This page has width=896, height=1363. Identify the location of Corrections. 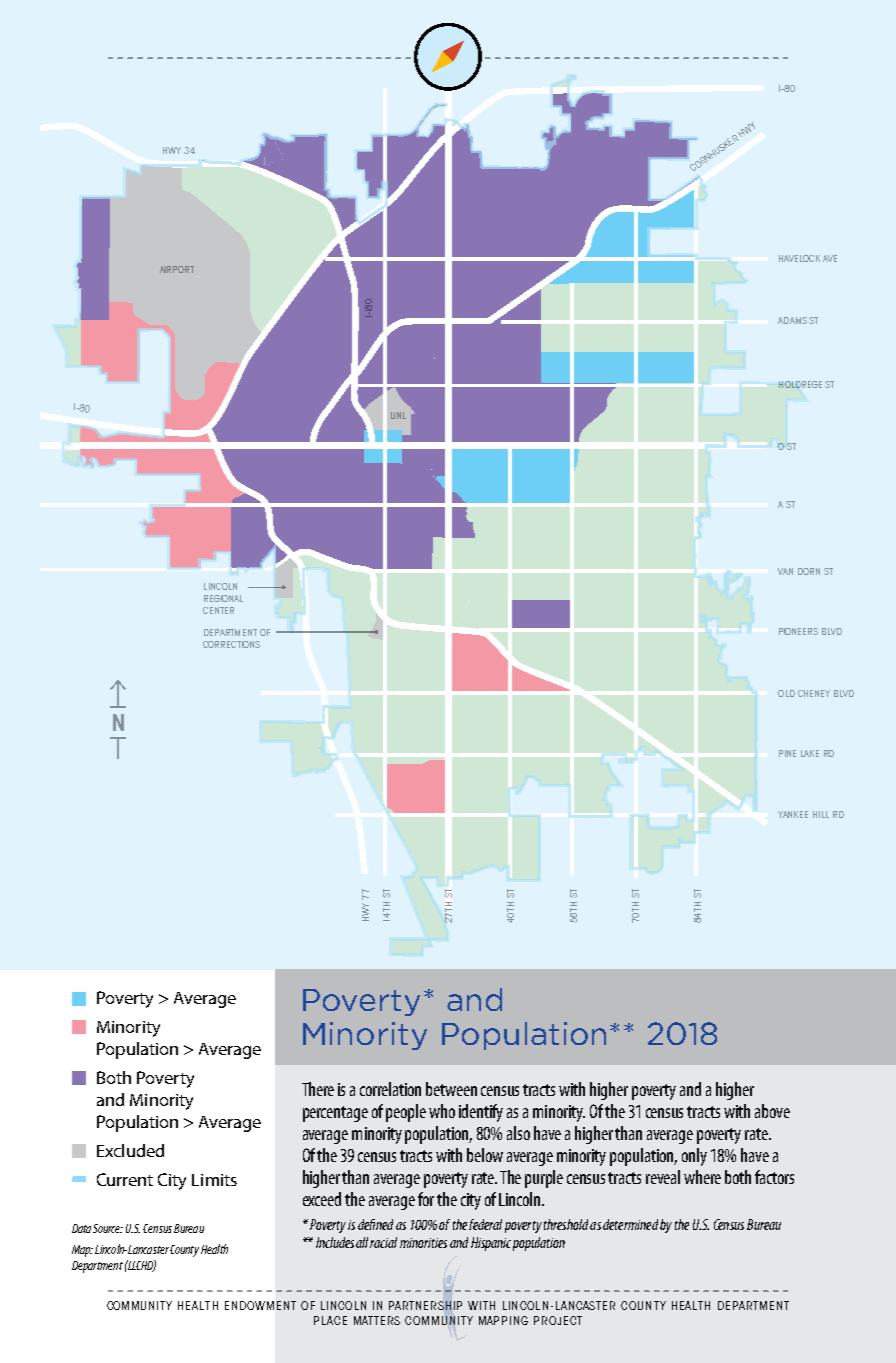
(231, 644).
